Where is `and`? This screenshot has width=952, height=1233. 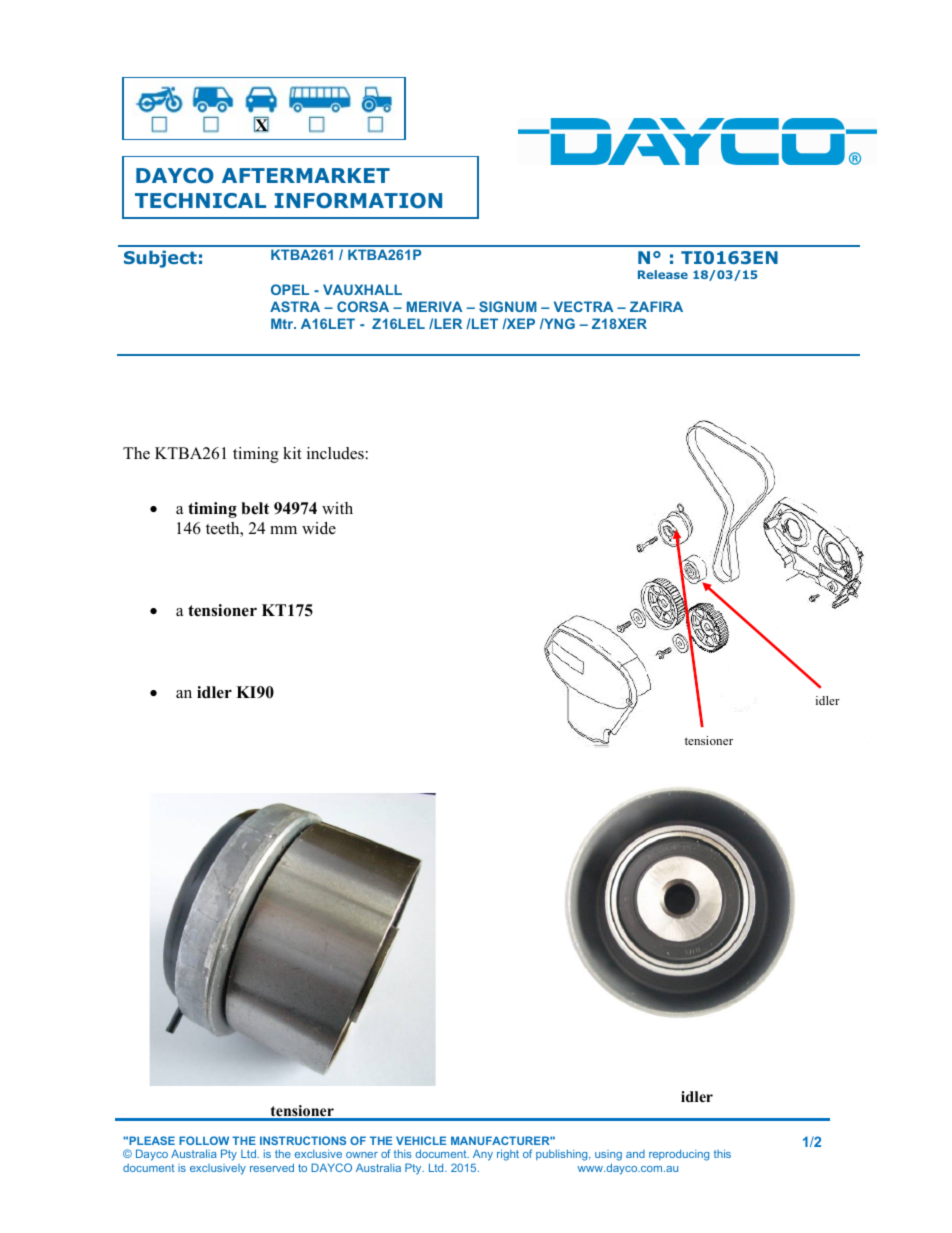 and is located at coordinates (635, 1154).
